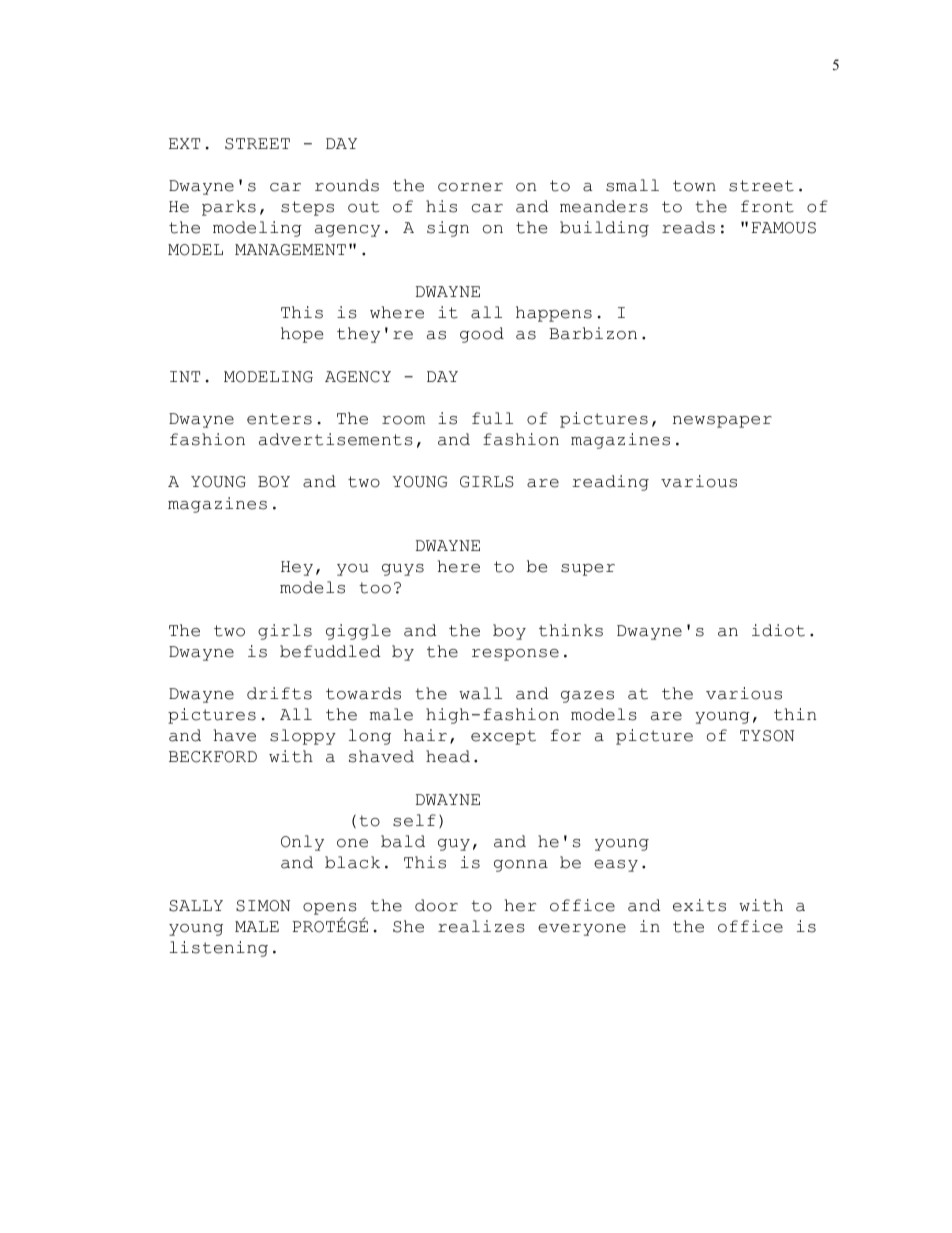 This image has height=1233, width=952. What do you see at coordinates (229, 208) in the image?
I see `parks` at bounding box center [229, 208].
